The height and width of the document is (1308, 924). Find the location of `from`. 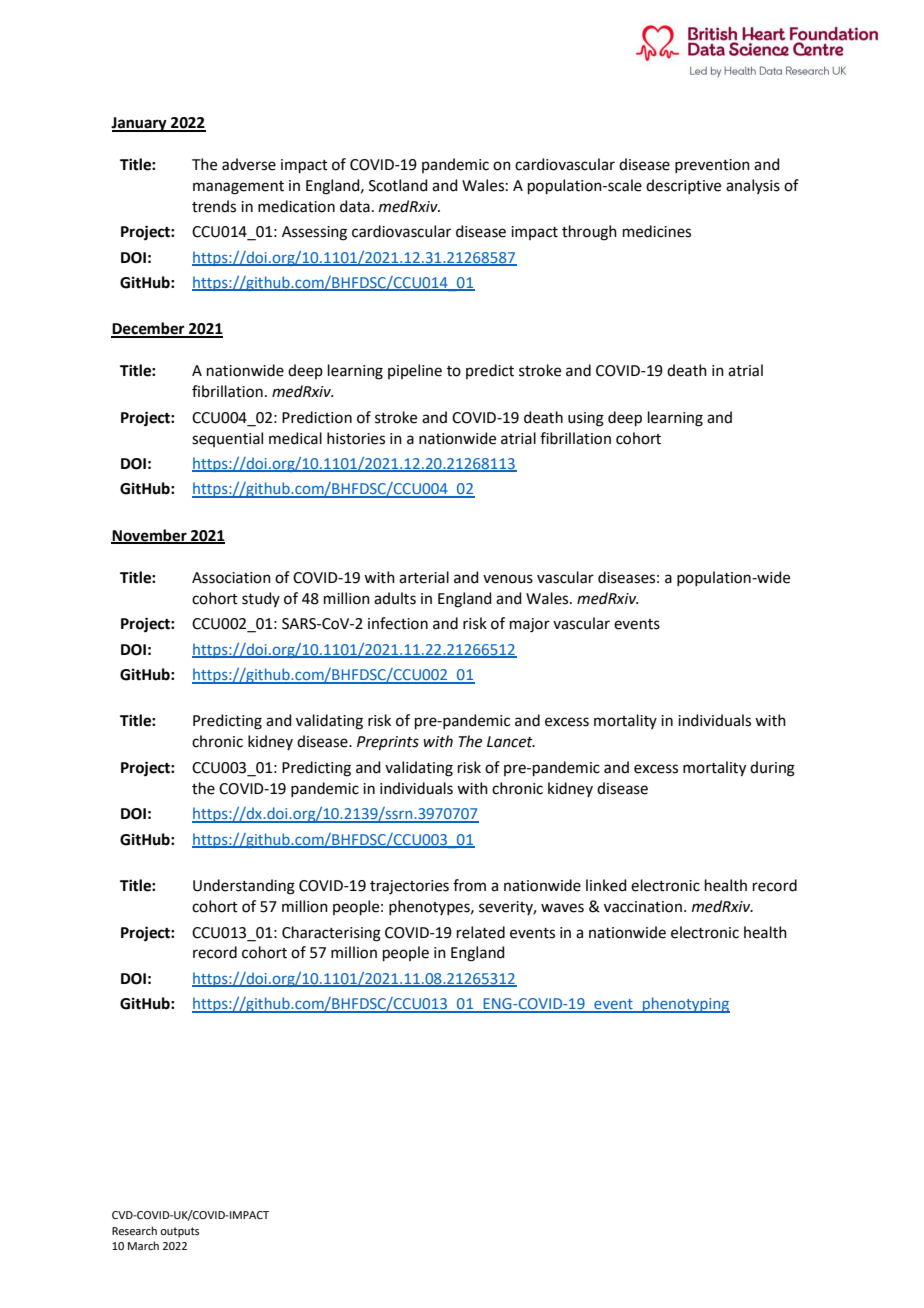

from is located at coordinates (469, 885).
